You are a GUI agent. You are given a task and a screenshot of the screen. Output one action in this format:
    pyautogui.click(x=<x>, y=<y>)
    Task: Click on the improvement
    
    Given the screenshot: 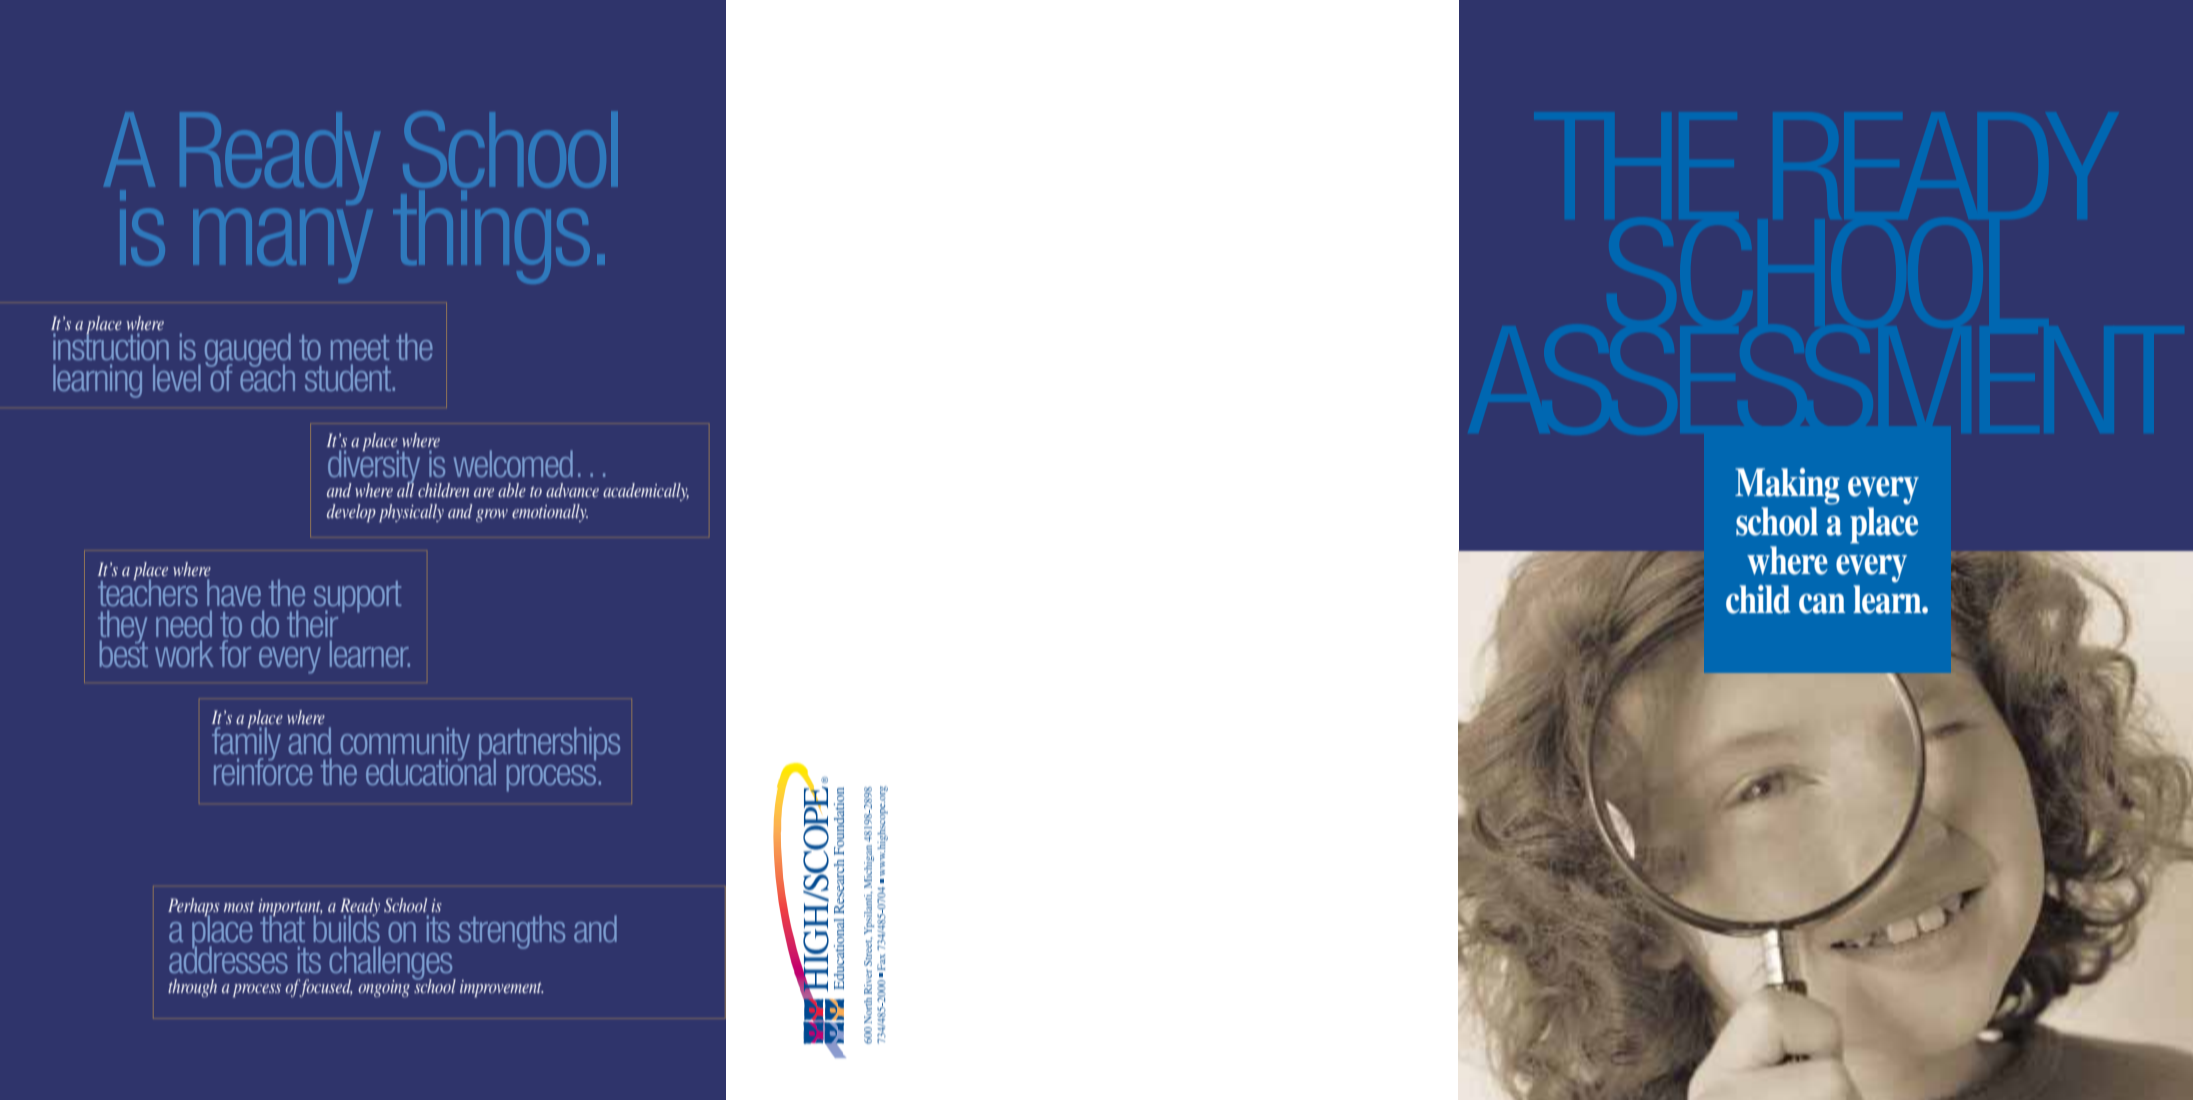 What is the action you would take?
    pyautogui.click(x=501, y=988)
